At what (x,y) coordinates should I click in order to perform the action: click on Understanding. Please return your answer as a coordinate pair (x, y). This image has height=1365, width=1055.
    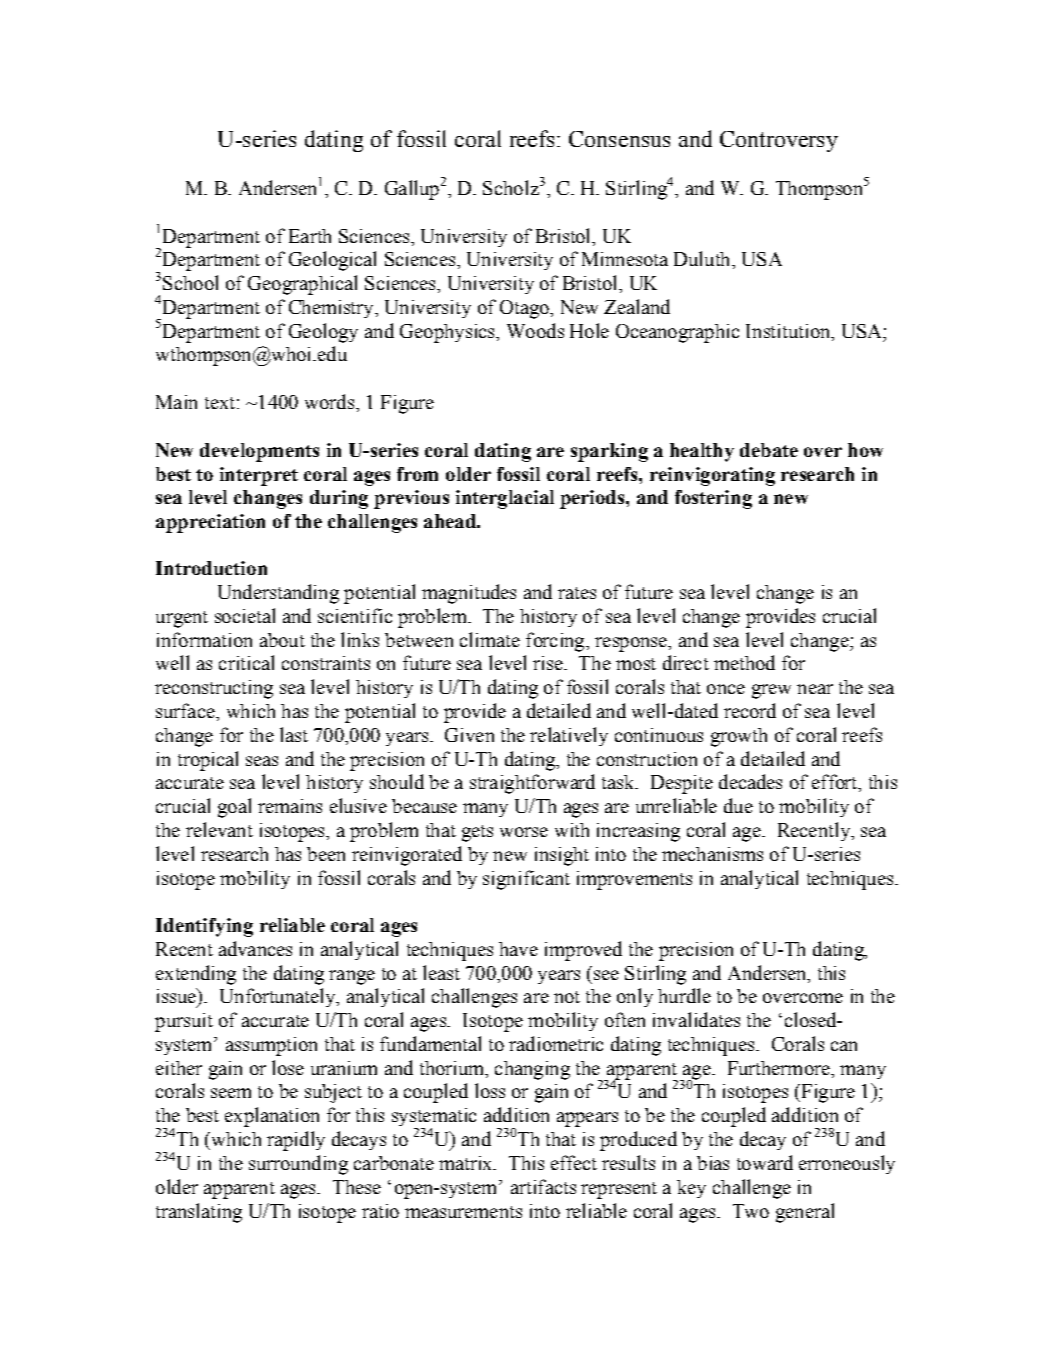
    Looking at the image, I should click on (278, 594).
